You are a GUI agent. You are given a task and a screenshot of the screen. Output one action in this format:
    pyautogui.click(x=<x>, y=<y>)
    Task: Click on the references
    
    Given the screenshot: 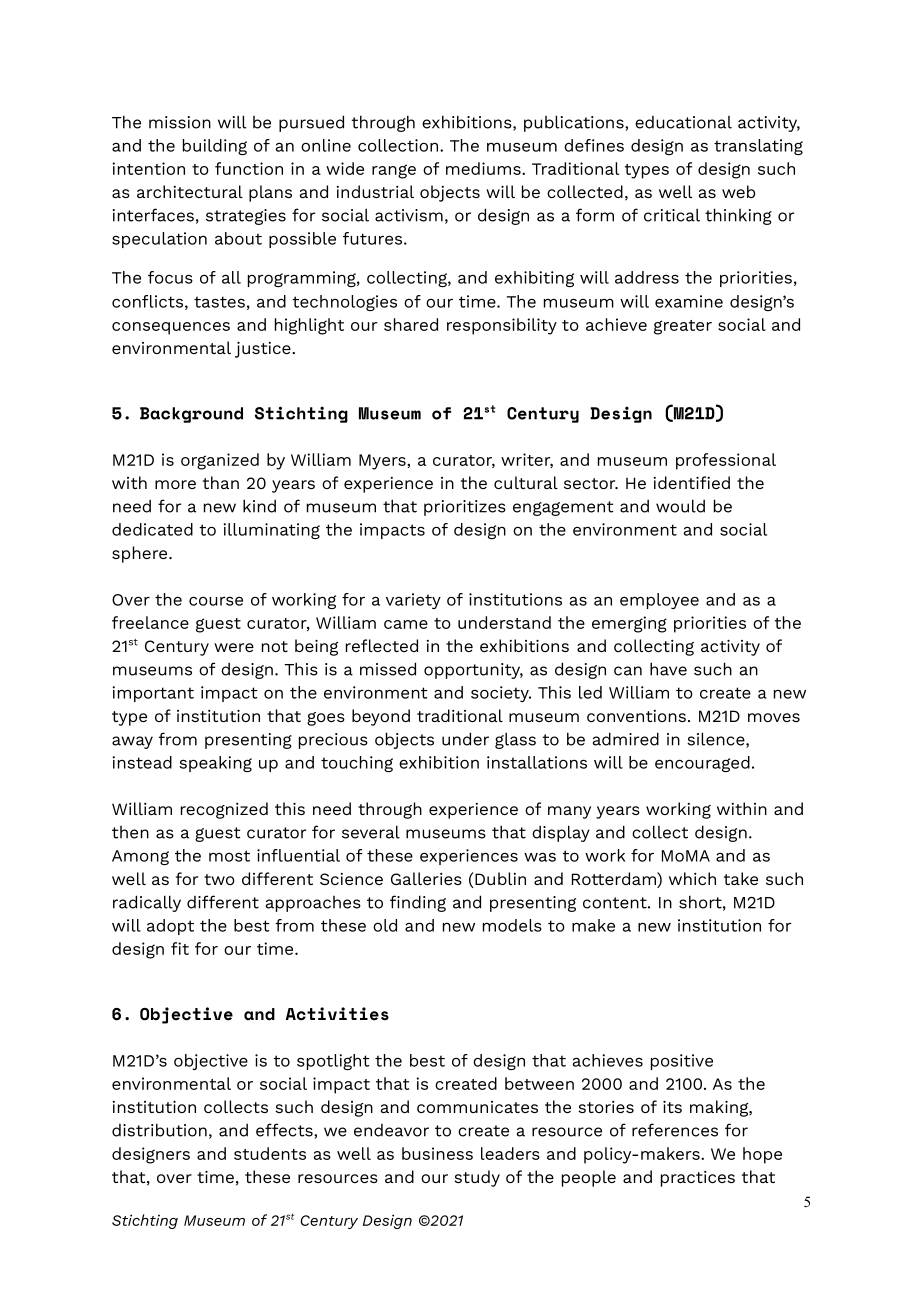 What is the action you would take?
    pyautogui.click(x=675, y=1130)
